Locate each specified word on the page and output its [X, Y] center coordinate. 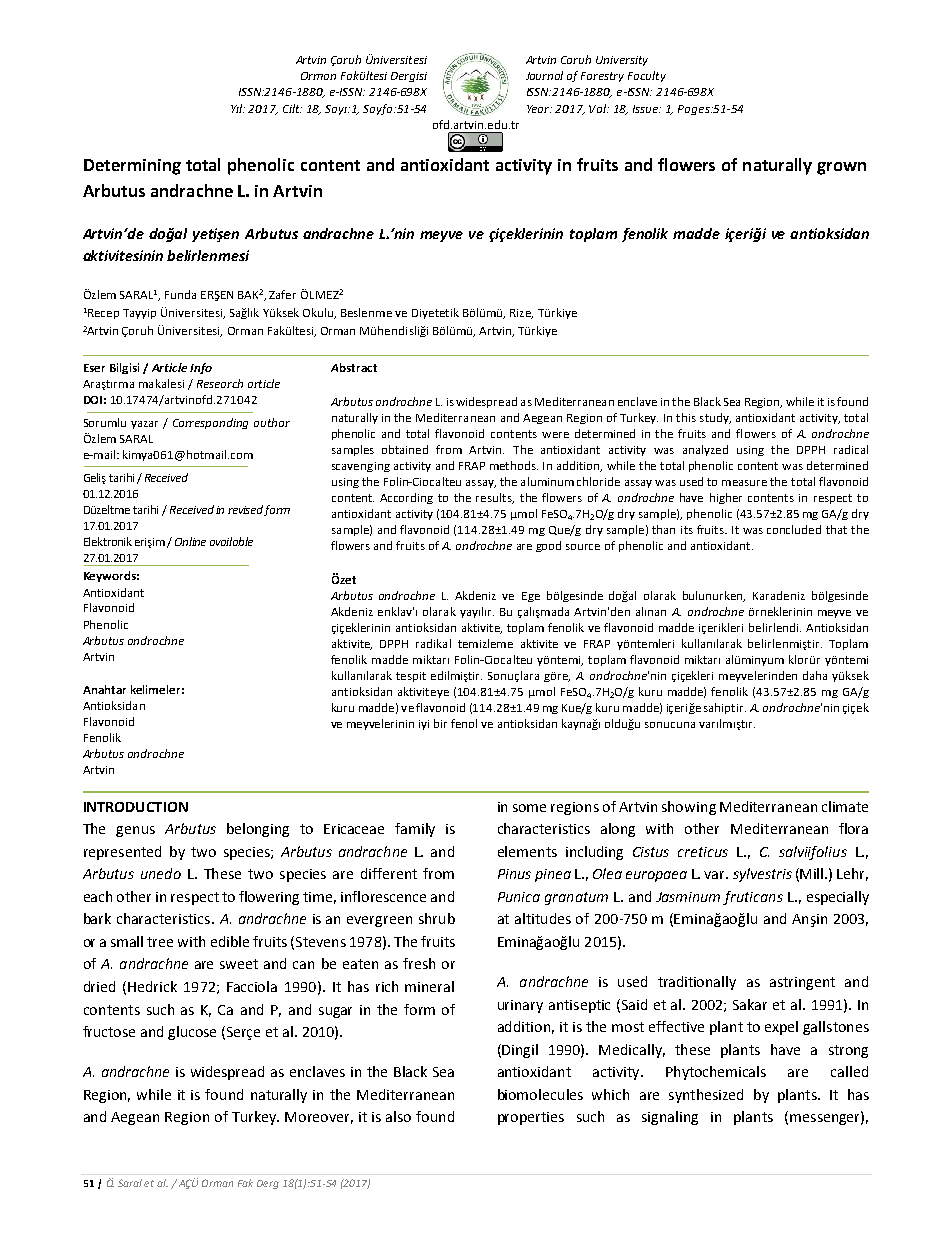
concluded [794, 529]
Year [539, 109]
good [548, 546]
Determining [132, 167]
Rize [521, 314]
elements [527, 851]
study [715, 418]
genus [135, 831]
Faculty [647, 76]
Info [201, 368]
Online [190, 541]
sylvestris [762, 875]
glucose [192, 1033]
